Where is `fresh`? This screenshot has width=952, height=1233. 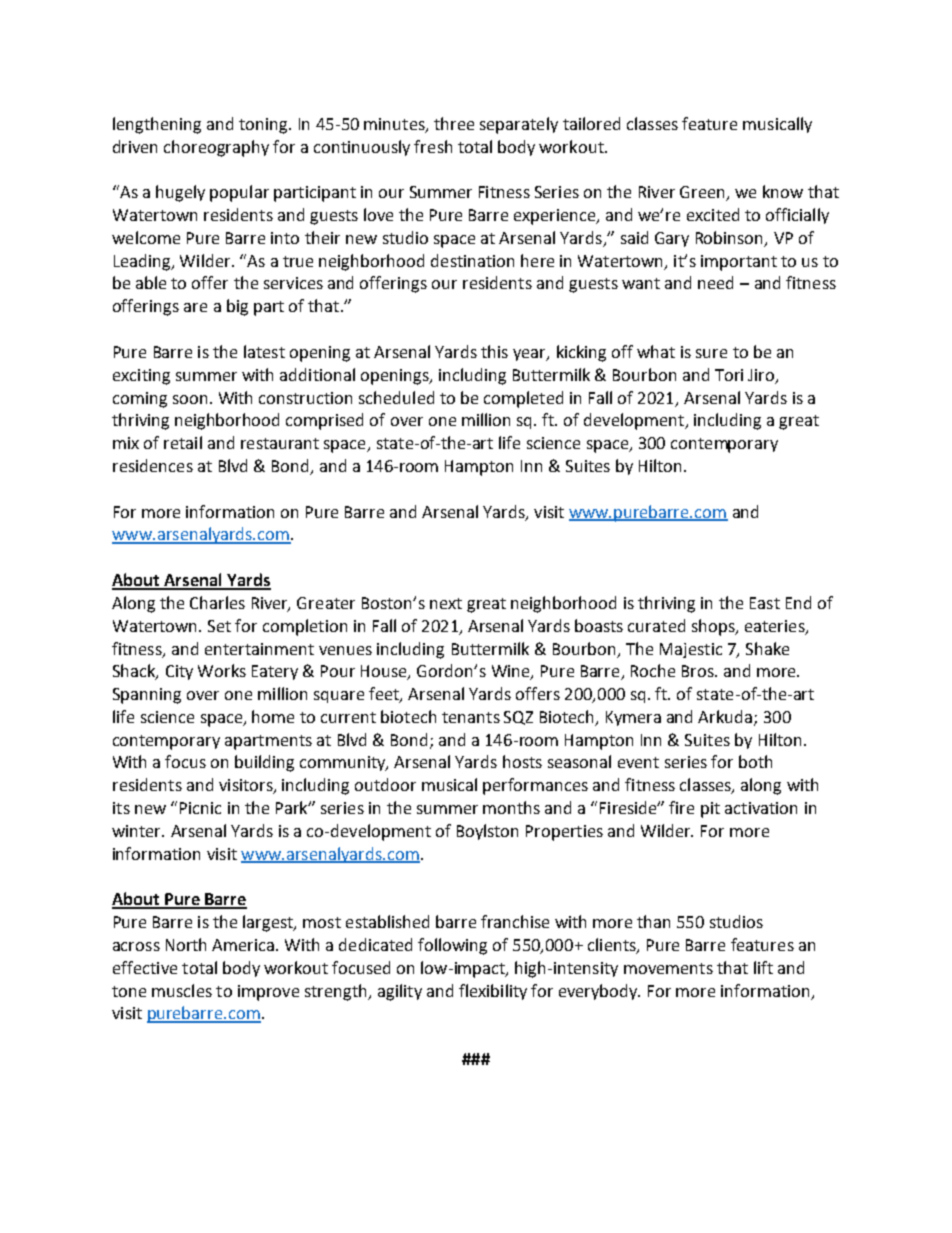
fresh is located at coordinates (433, 146).
